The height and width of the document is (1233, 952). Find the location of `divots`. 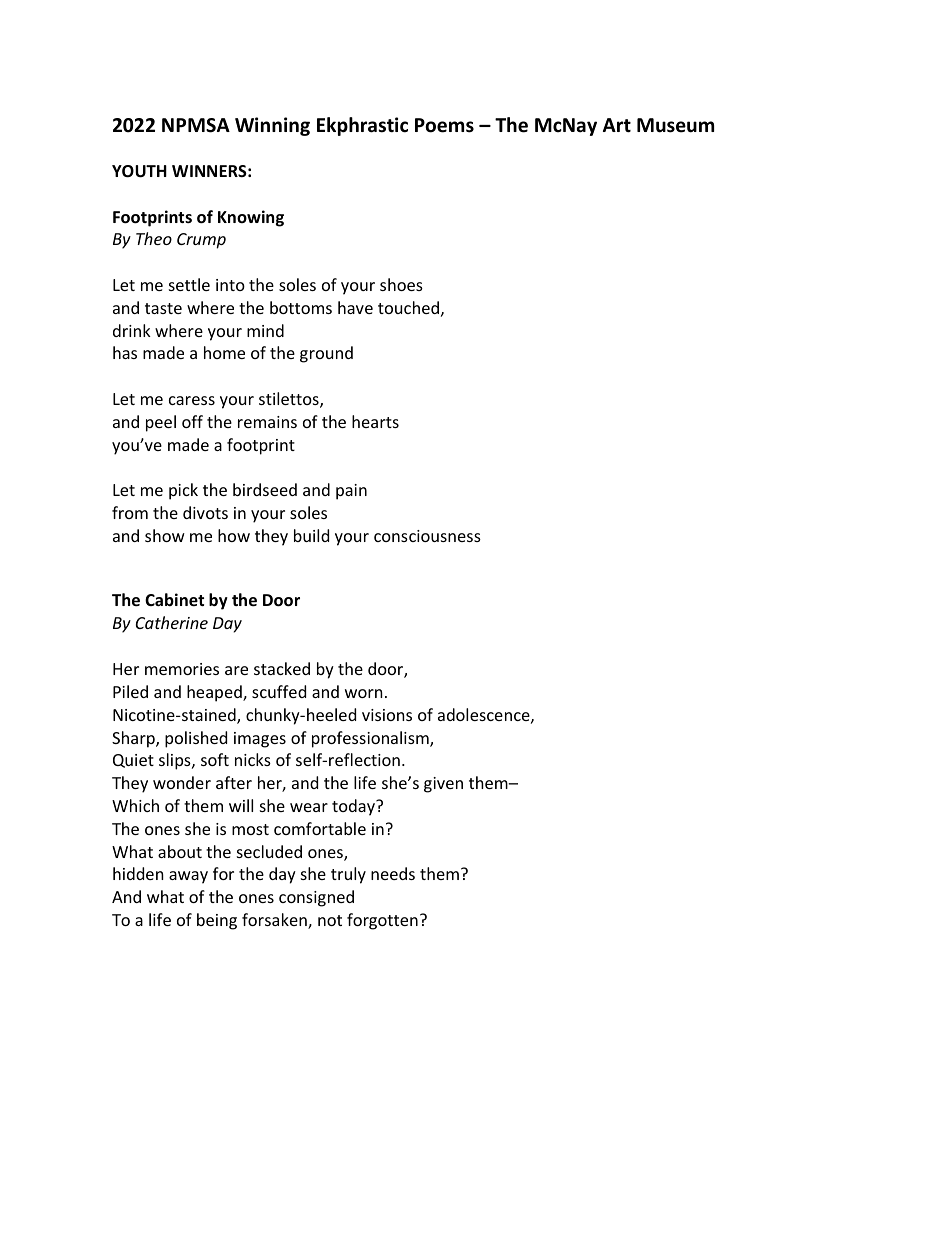

divots is located at coordinates (205, 512).
